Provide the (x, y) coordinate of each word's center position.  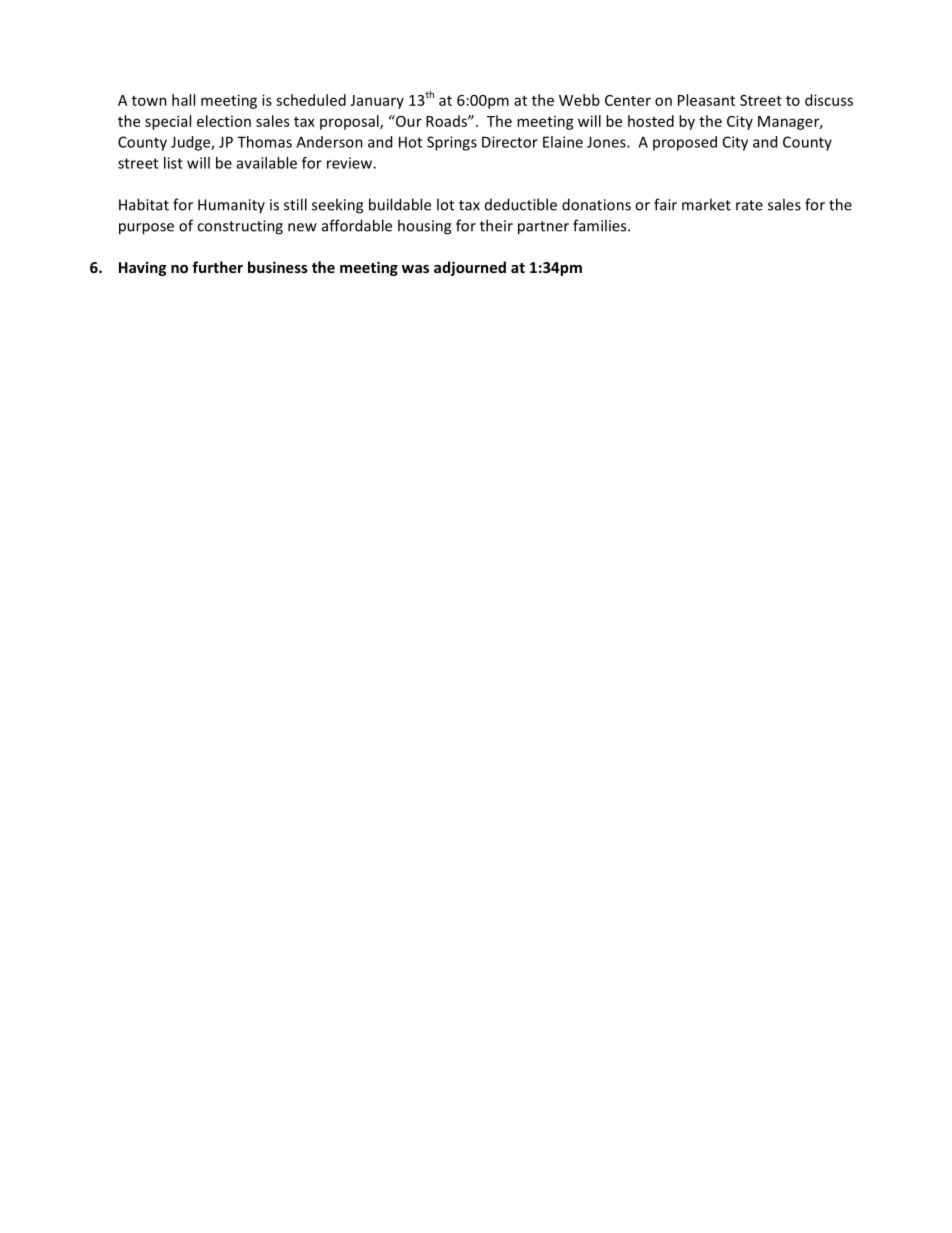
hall (183, 100)
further (217, 267)
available (267, 163)
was (415, 269)
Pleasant (706, 100)
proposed (685, 143)
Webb (579, 100)
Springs (452, 143)
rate (749, 205)
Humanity (231, 206)
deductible (521, 204)
